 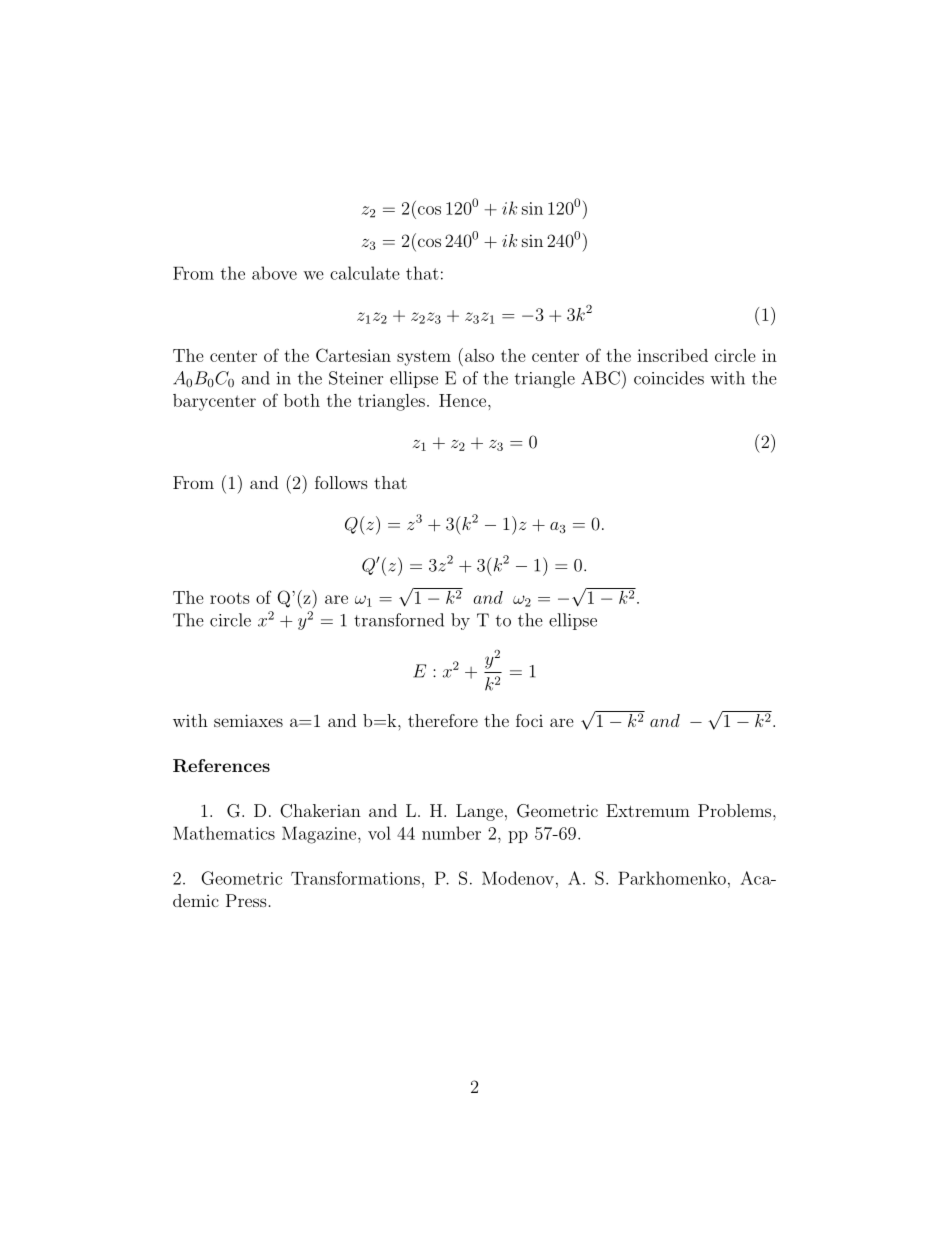 What do you see at coordinates (274, 273) in the screenshot?
I see `above` at bounding box center [274, 273].
